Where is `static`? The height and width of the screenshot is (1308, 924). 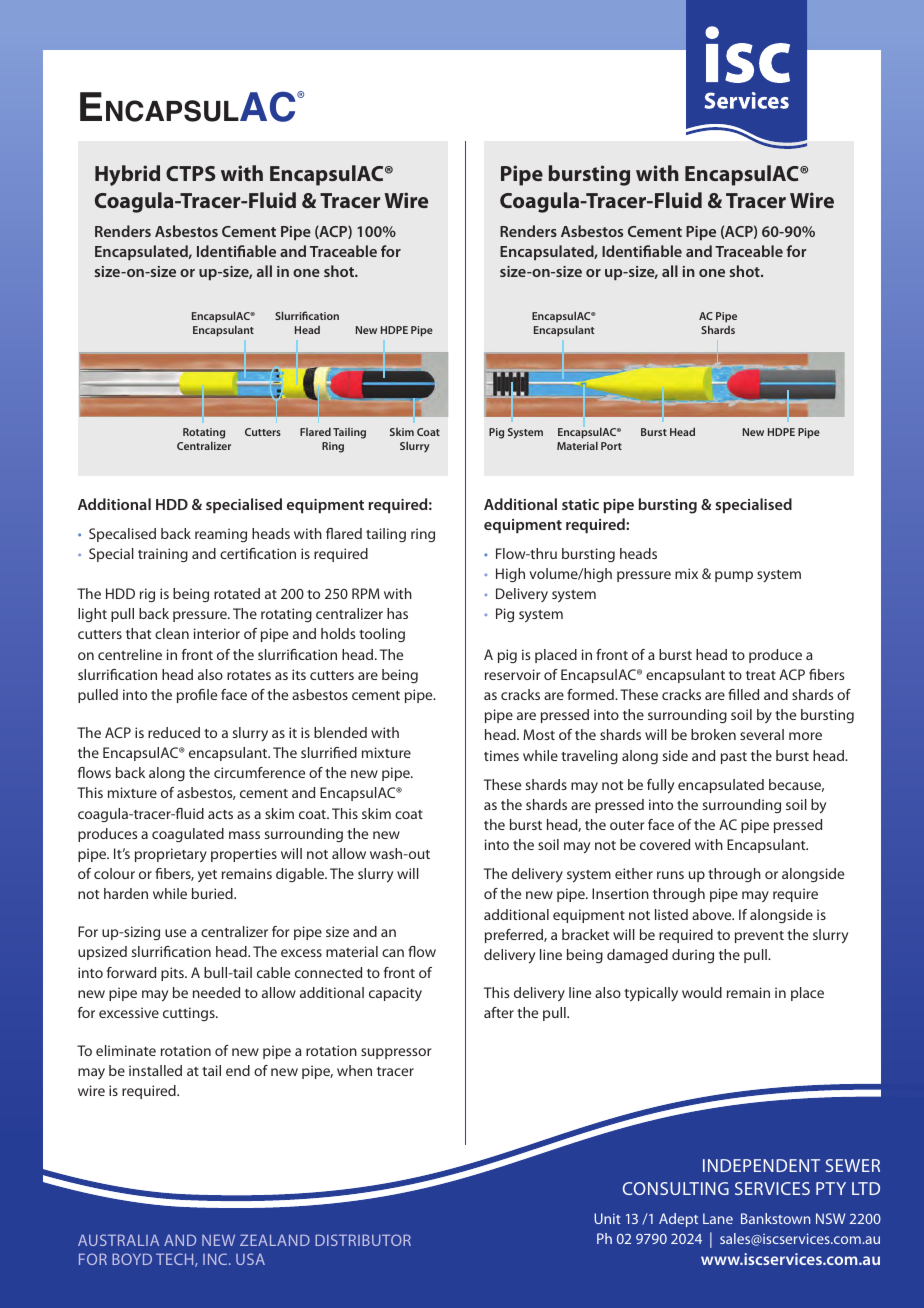 static is located at coordinates (580, 504).
